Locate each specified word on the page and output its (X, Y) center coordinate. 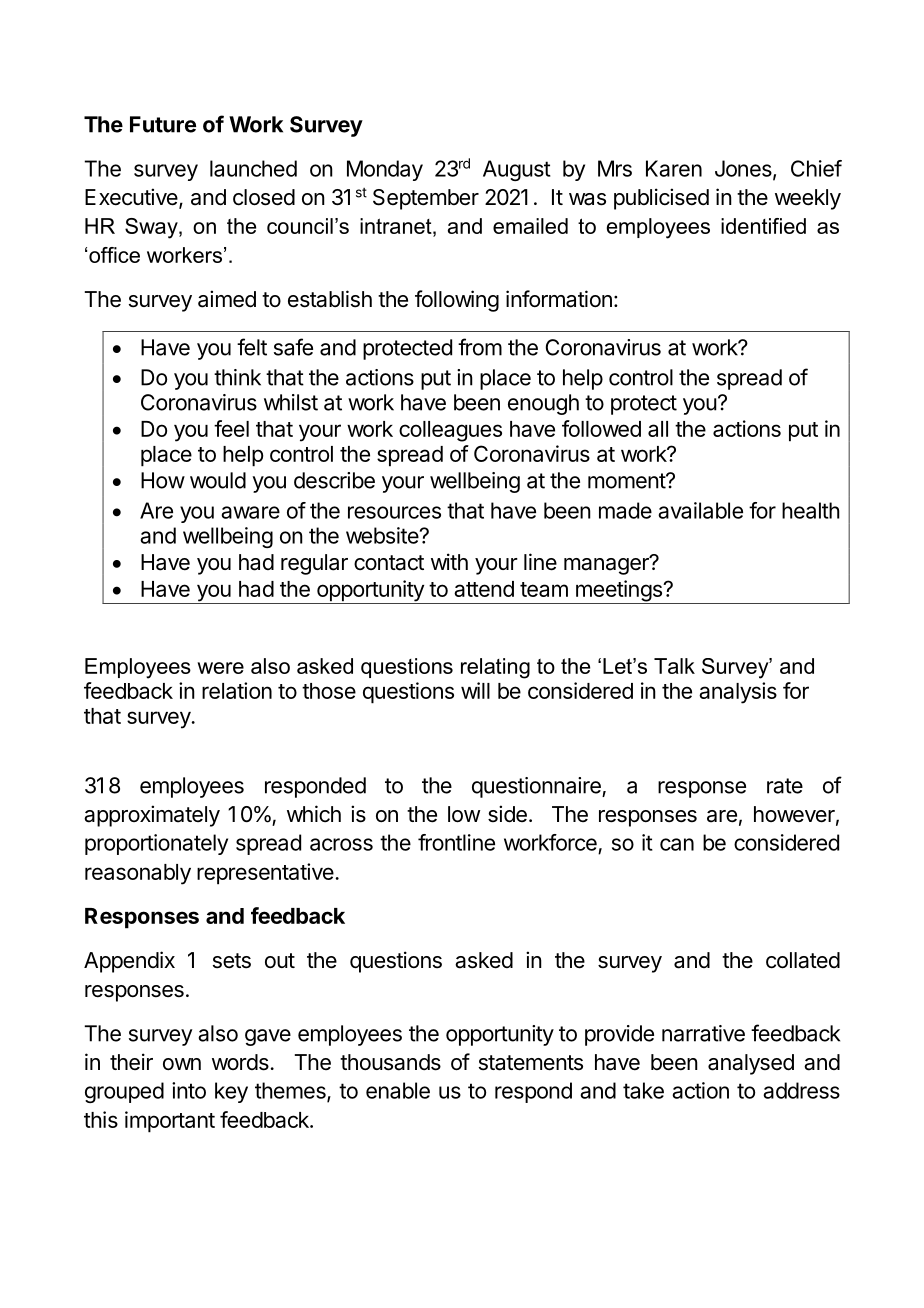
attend (484, 589)
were (220, 668)
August (517, 170)
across (341, 844)
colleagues (450, 431)
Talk (674, 666)
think (237, 377)
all (658, 429)
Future (163, 124)
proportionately (156, 844)
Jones (744, 169)
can (677, 844)
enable (398, 1090)
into (189, 1090)
